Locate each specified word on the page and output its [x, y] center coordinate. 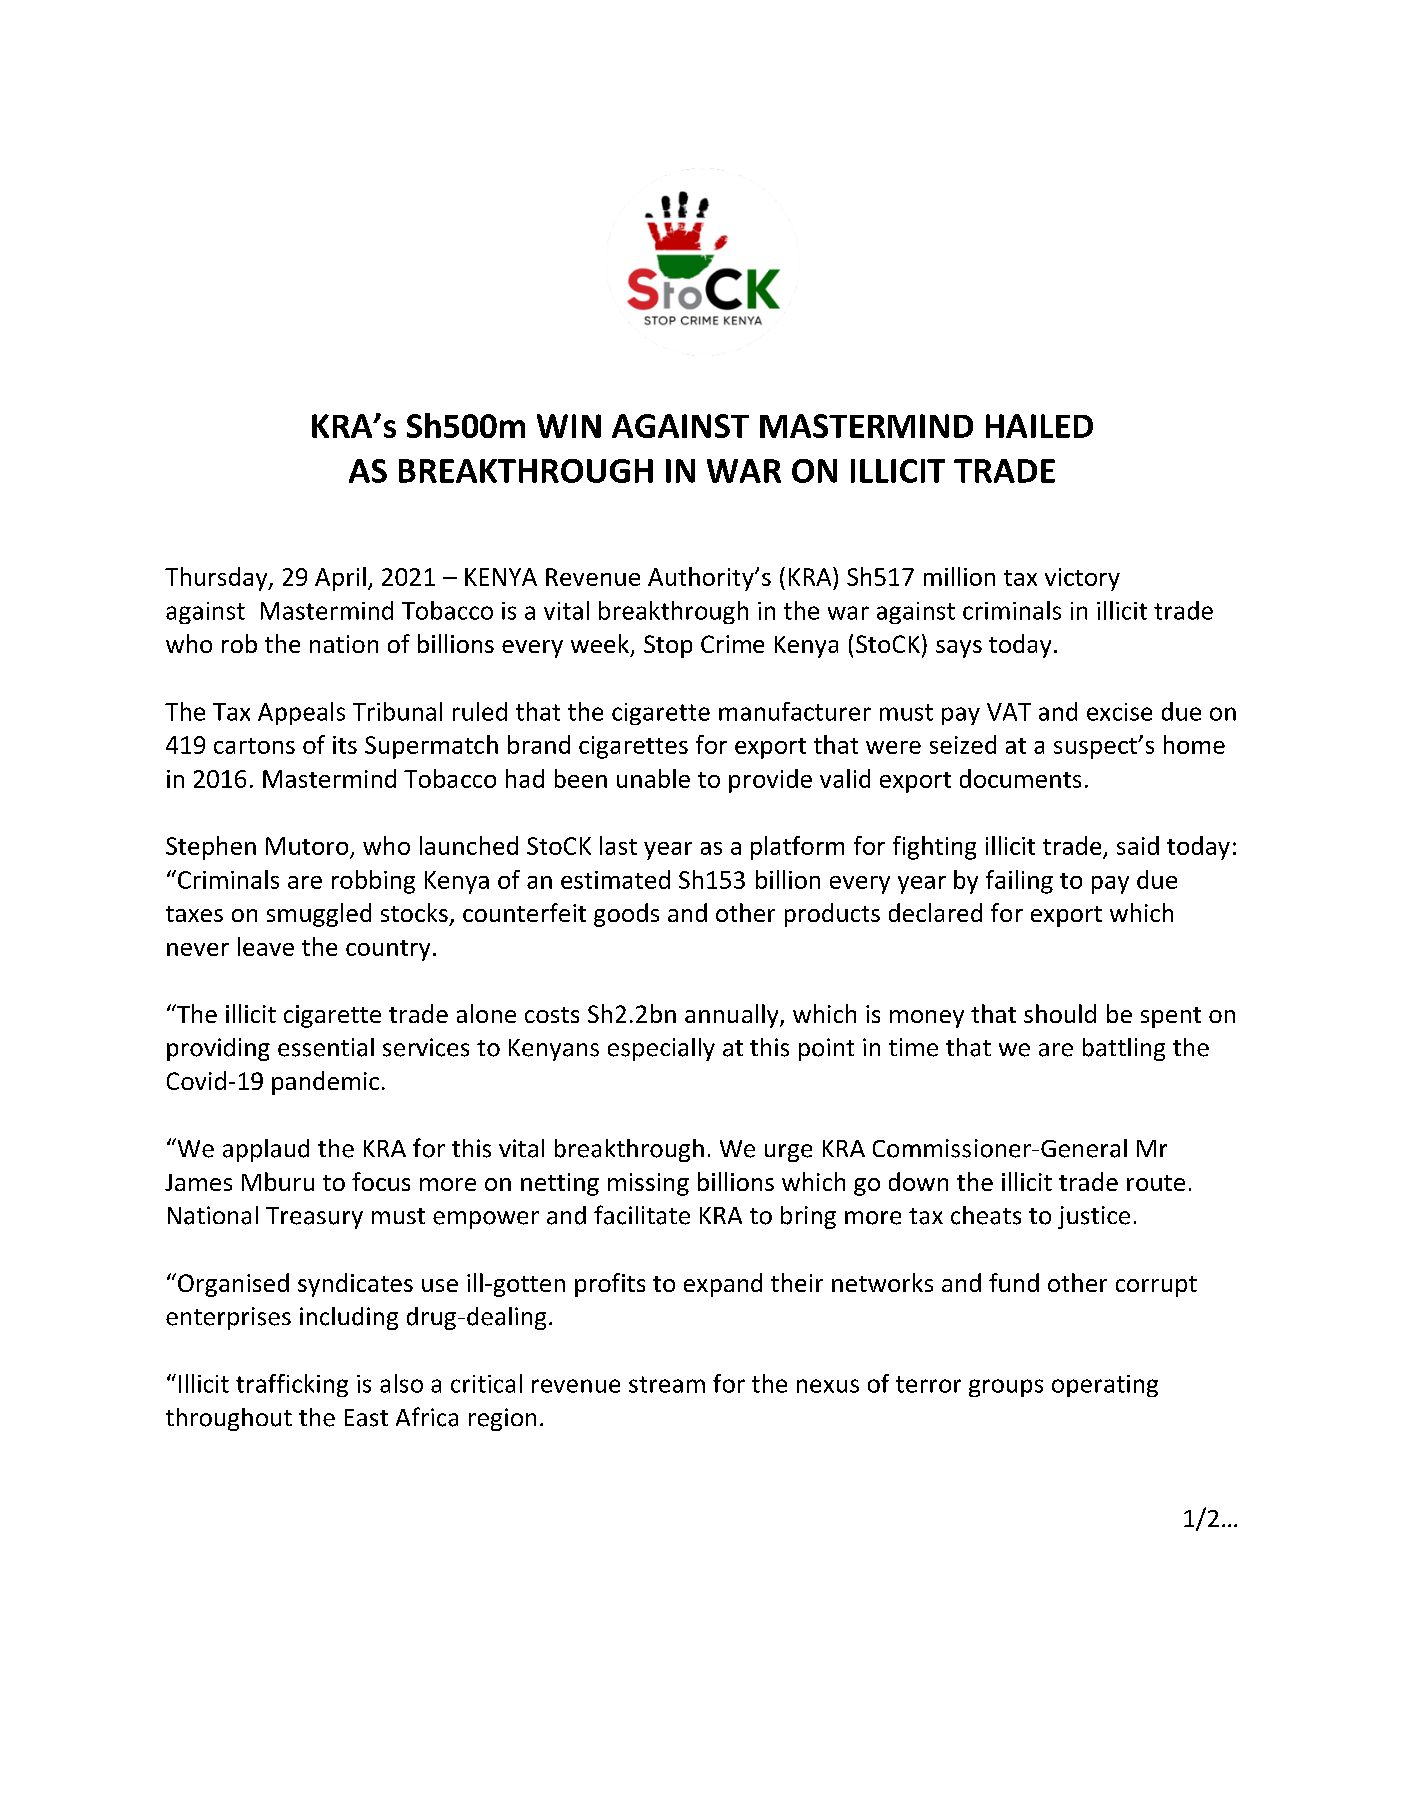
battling [1124, 1049]
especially [661, 1049]
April [340, 579]
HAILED [1039, 426]
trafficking [292, 1385]
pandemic [325, 1083]
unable [653, 778]
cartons [254, 746]
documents [1020, 778]
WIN [569, 426]
